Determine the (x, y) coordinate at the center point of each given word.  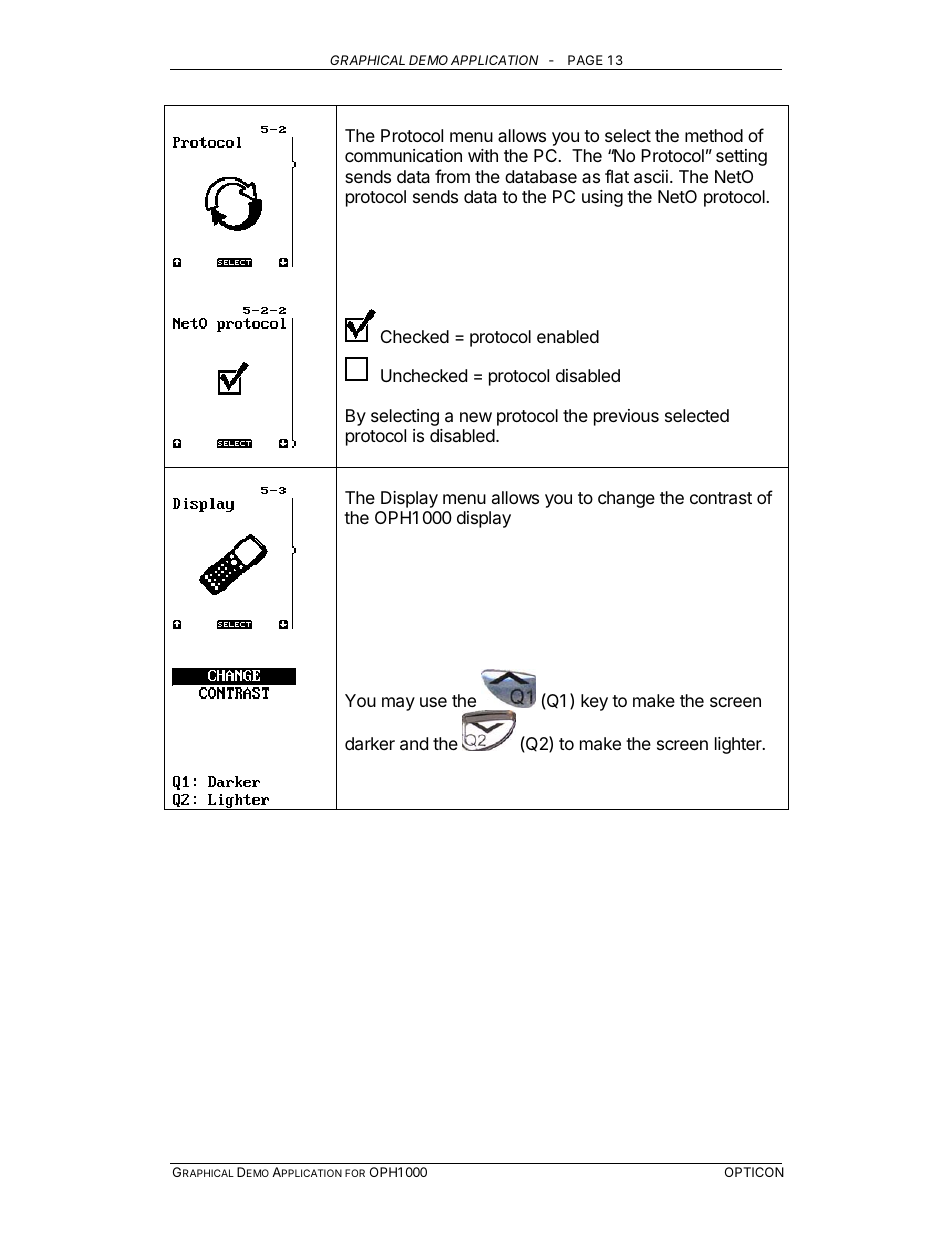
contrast (721, 498)
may (398, 704)
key (594, 702)
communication (403, 156)
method (714, 135)
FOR (355, 1173)
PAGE (585, 60)
